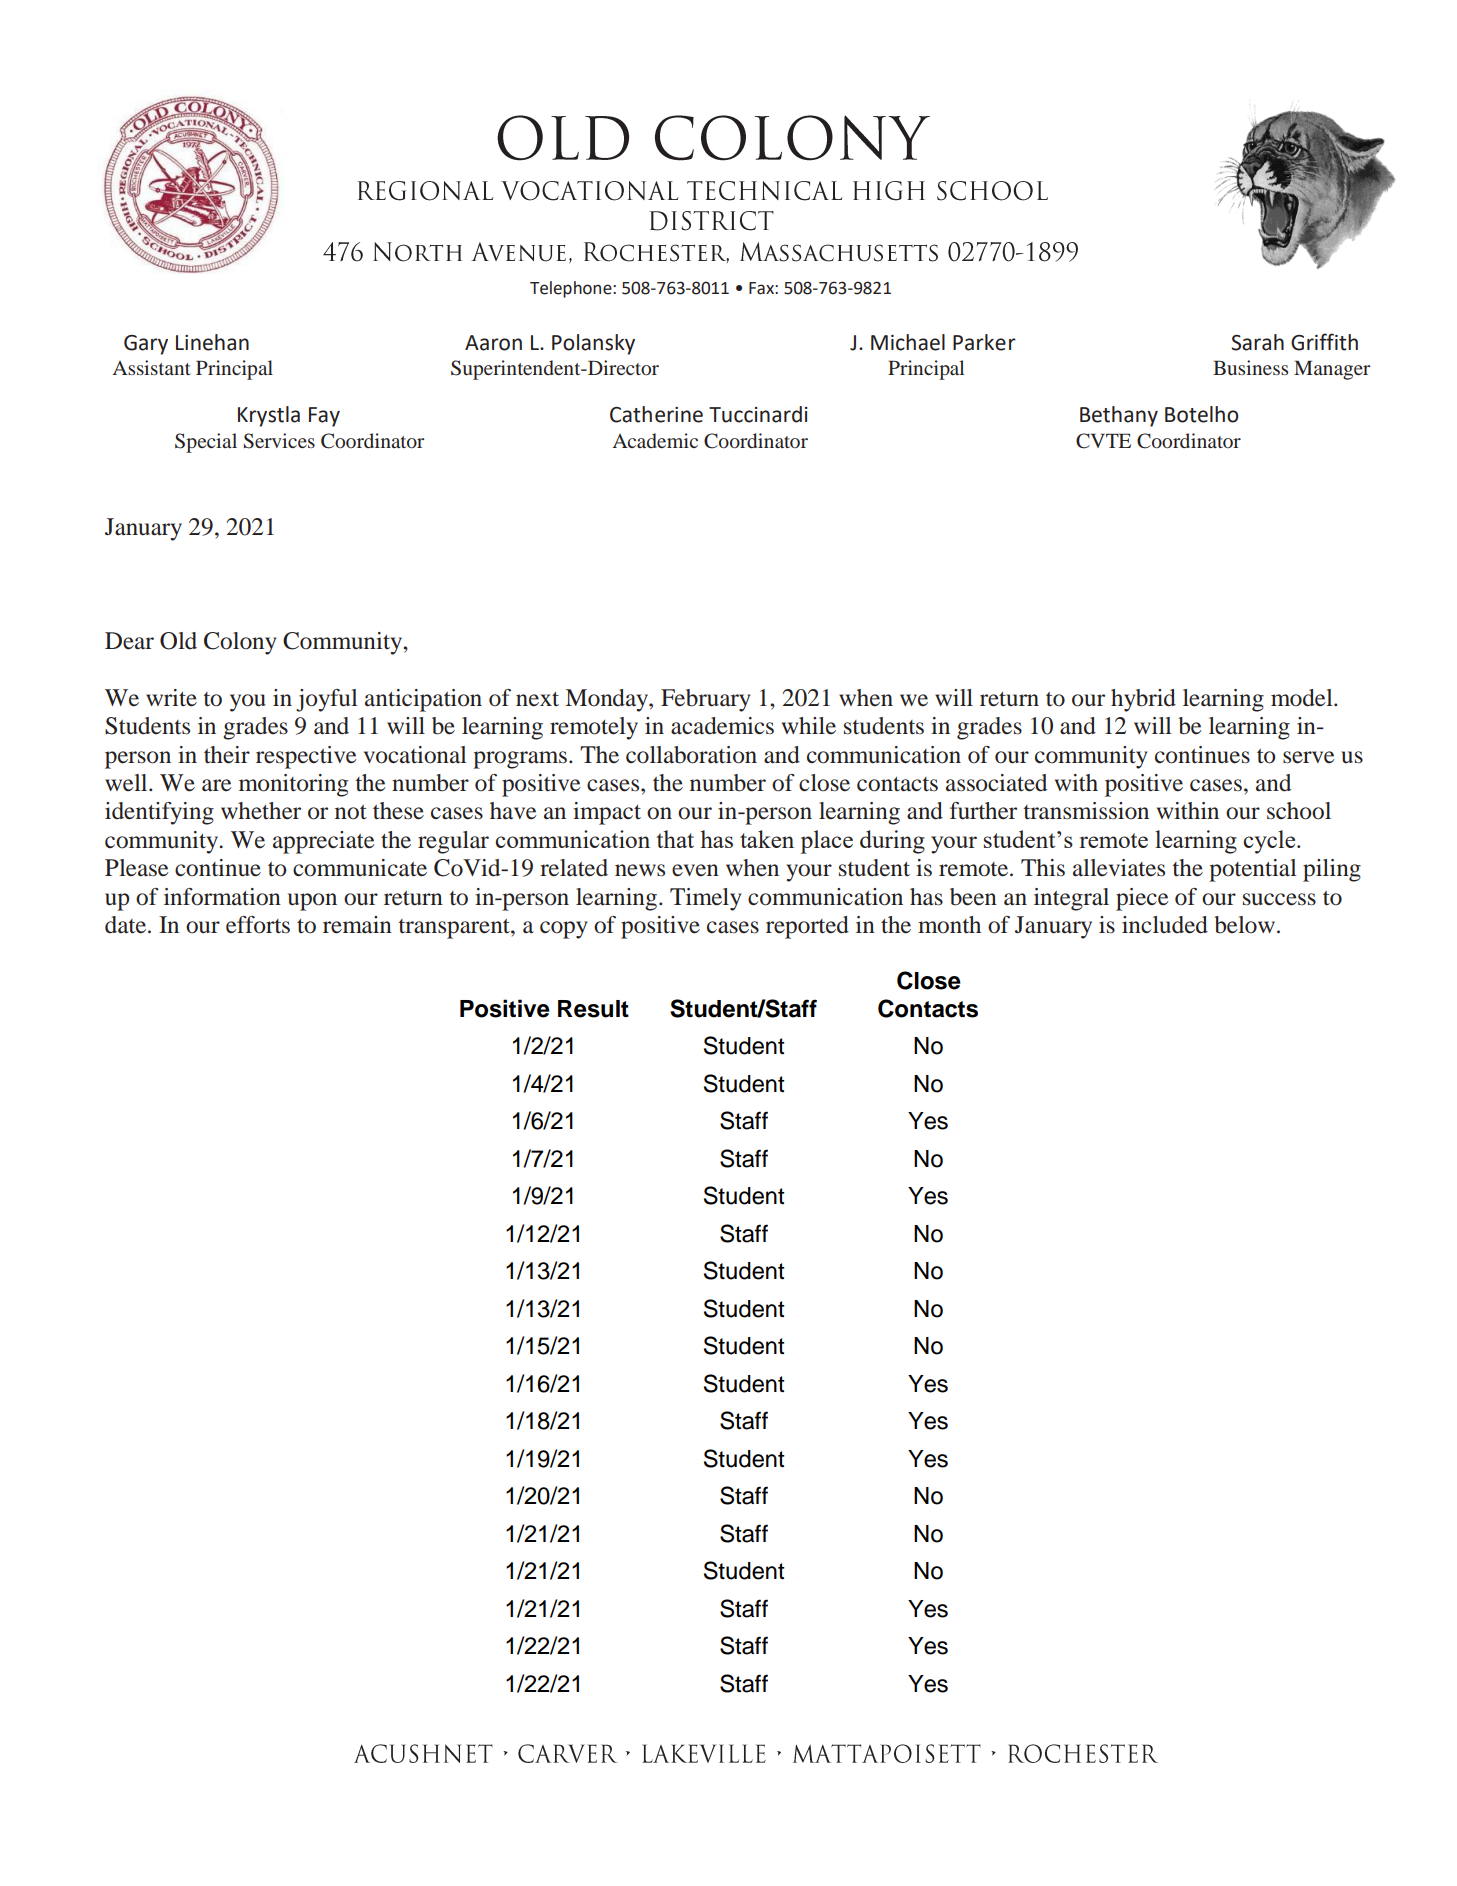 This screenshot has height=1886, width=1457. I want to click on Result, so click(593, 1009).
